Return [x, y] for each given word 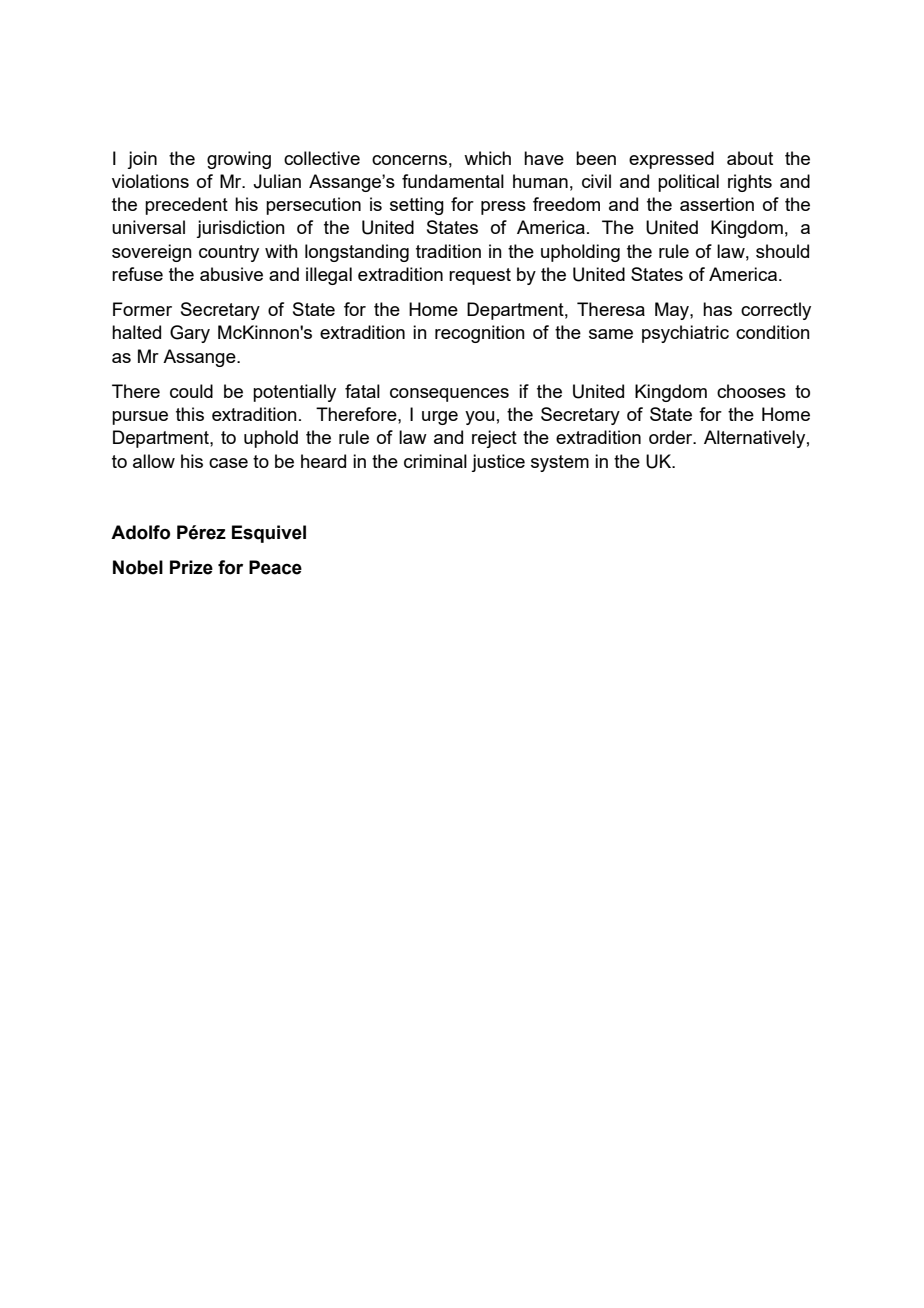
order [672, 437]
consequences [449, 395]
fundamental [453, 181]
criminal [435, 461]
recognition [480, 334]
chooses [751, 391]
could [191, 391]
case [228, 463]
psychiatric [685, 334]
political [688, 183]
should [782, 251]
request [480, 276]
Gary [190, 334]
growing [239, 160]
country [229, 253]
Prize [191, 567]
